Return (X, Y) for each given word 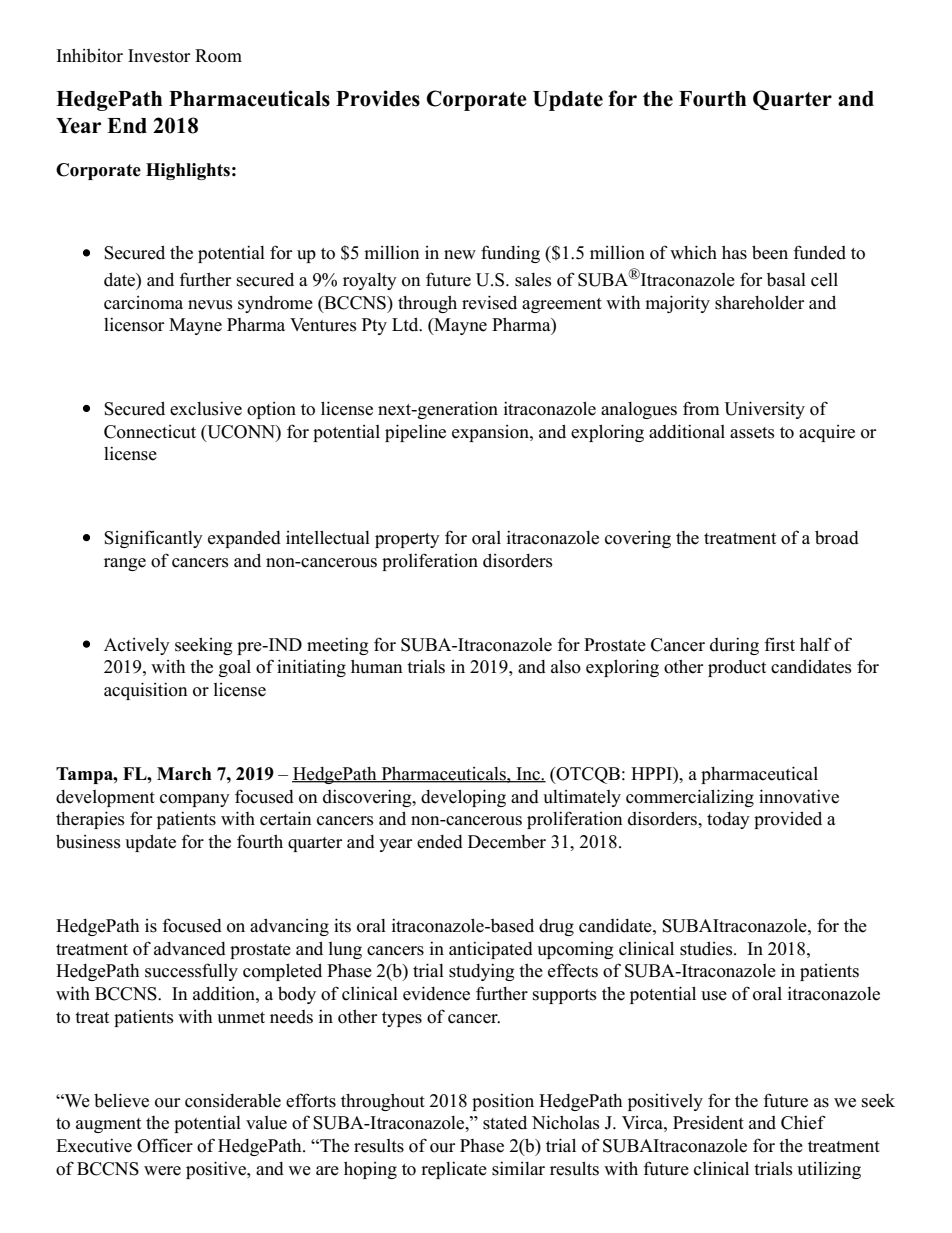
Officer (165, 1145)
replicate (454, 1170)
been (770, 252)
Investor (159, 56)
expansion (491, 433)
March (184, 774)
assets (752, 433)
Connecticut (150, 432)
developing (463, 798)
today (728, 820)
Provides (378, 98)
